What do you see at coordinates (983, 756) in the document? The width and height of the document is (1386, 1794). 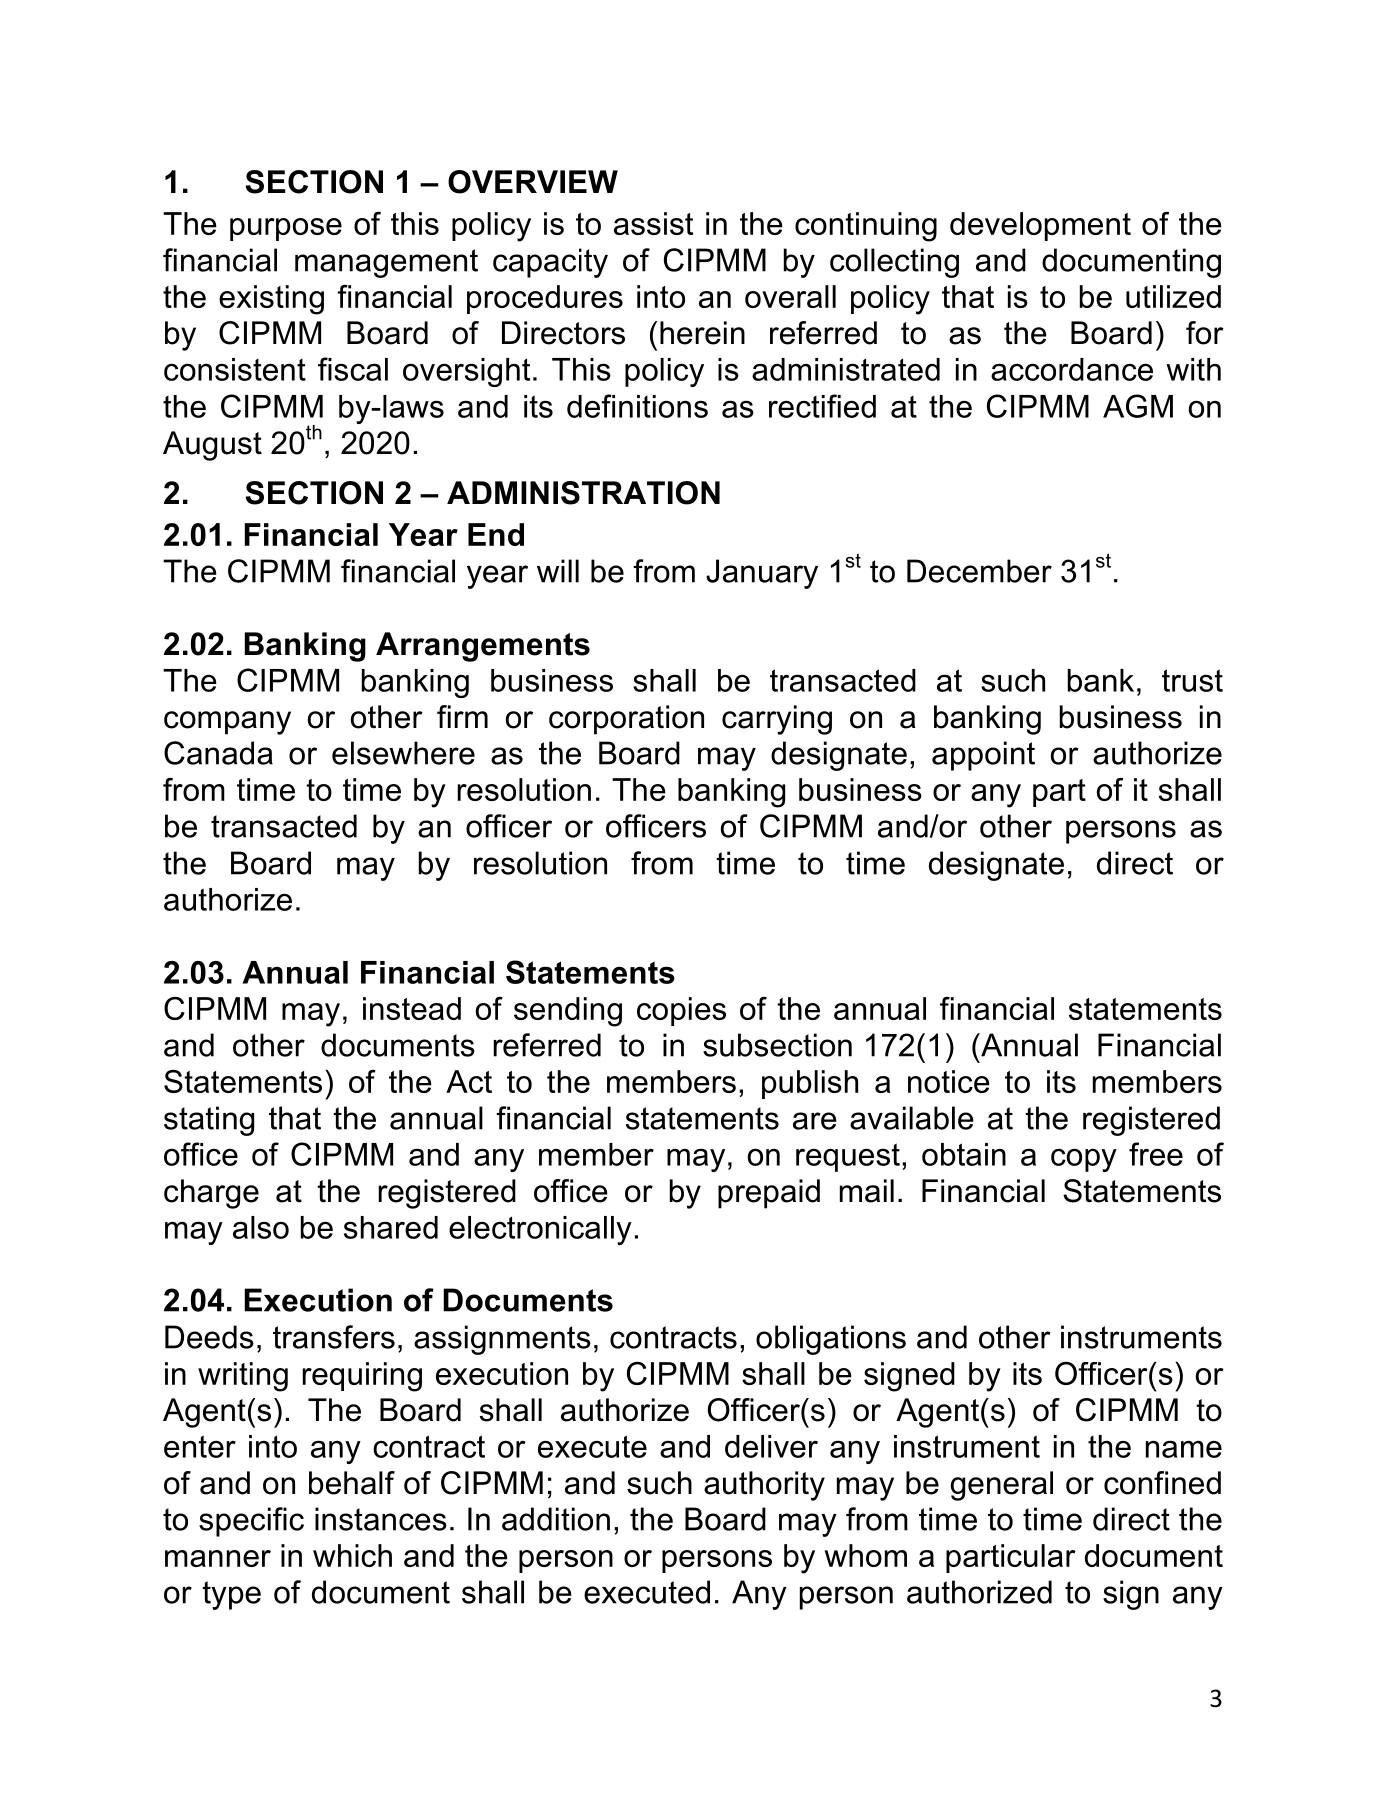 I see `appoint` at bounding box center [983, 756].
